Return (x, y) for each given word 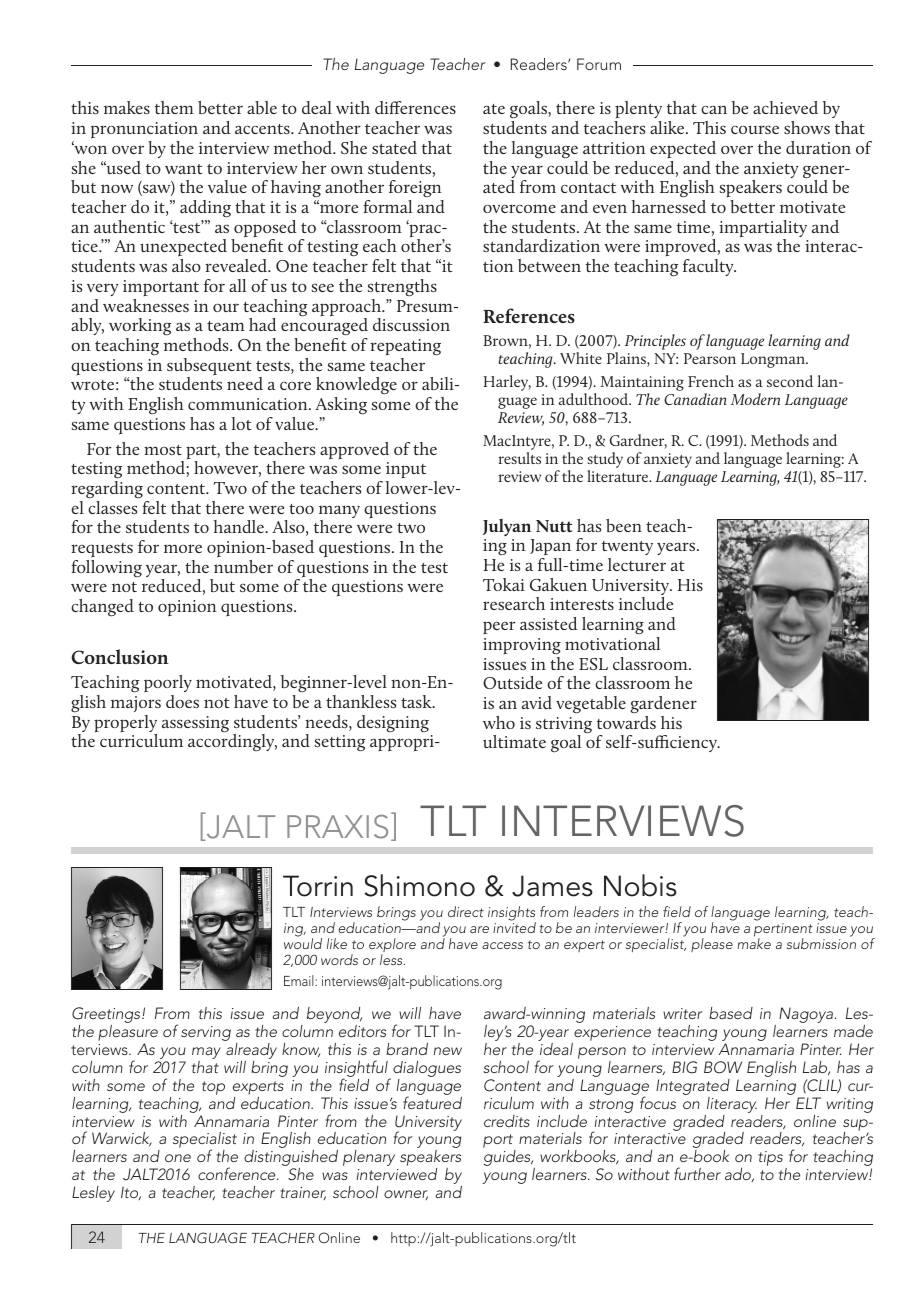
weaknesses (146, 305)
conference (238, 1173)
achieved (785, 107)
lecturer (637, 564)
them (174, 107)
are (479, 929)
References (529, 315)
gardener (664, 704)
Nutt (554, 526)
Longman (774, 360)
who (499, 722)
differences (415, 107)
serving (206, 1033)
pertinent (783, 931)
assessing (195, 724)
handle (240, 526)
